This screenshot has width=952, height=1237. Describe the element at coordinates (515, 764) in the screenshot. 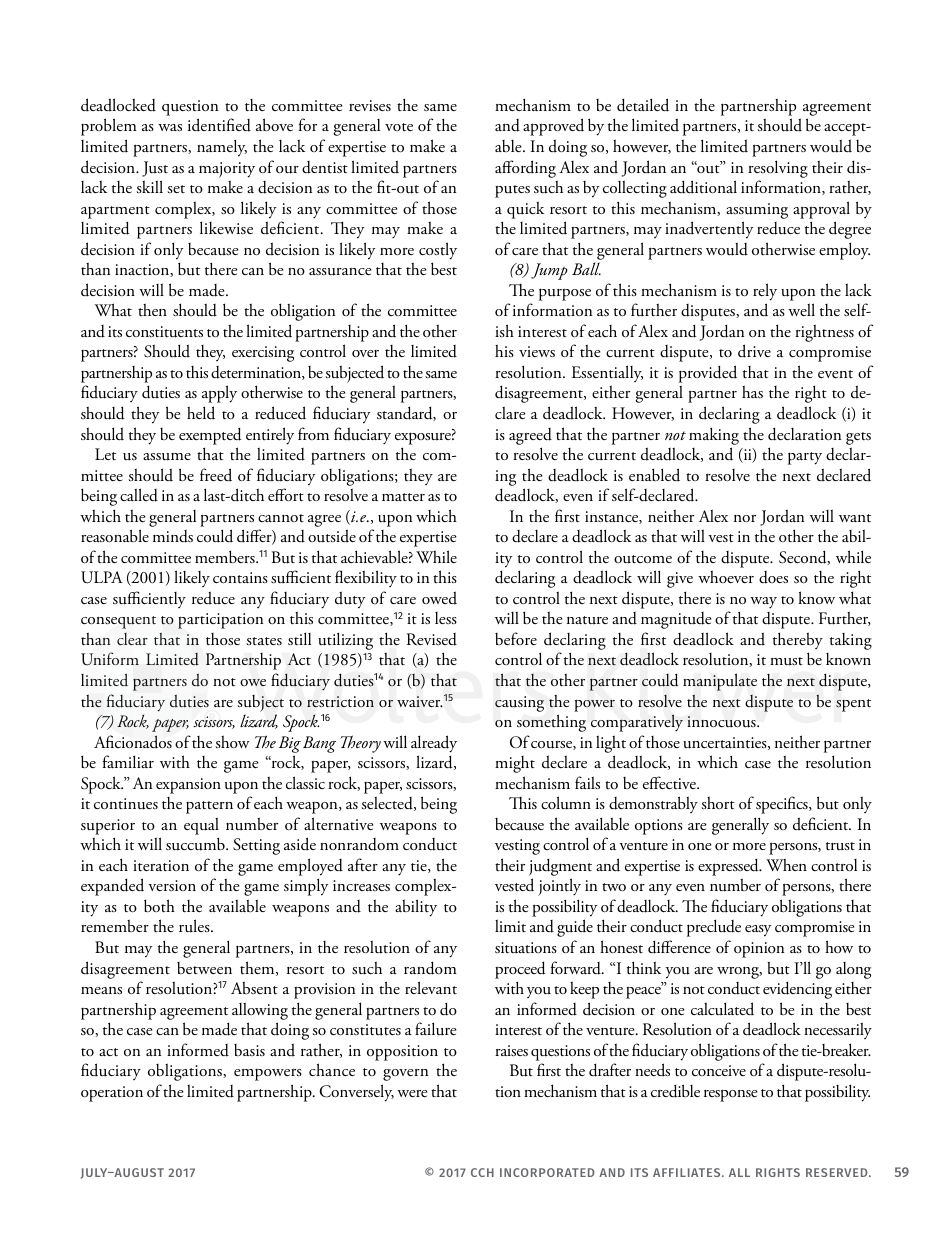

I see `might` at that location.
